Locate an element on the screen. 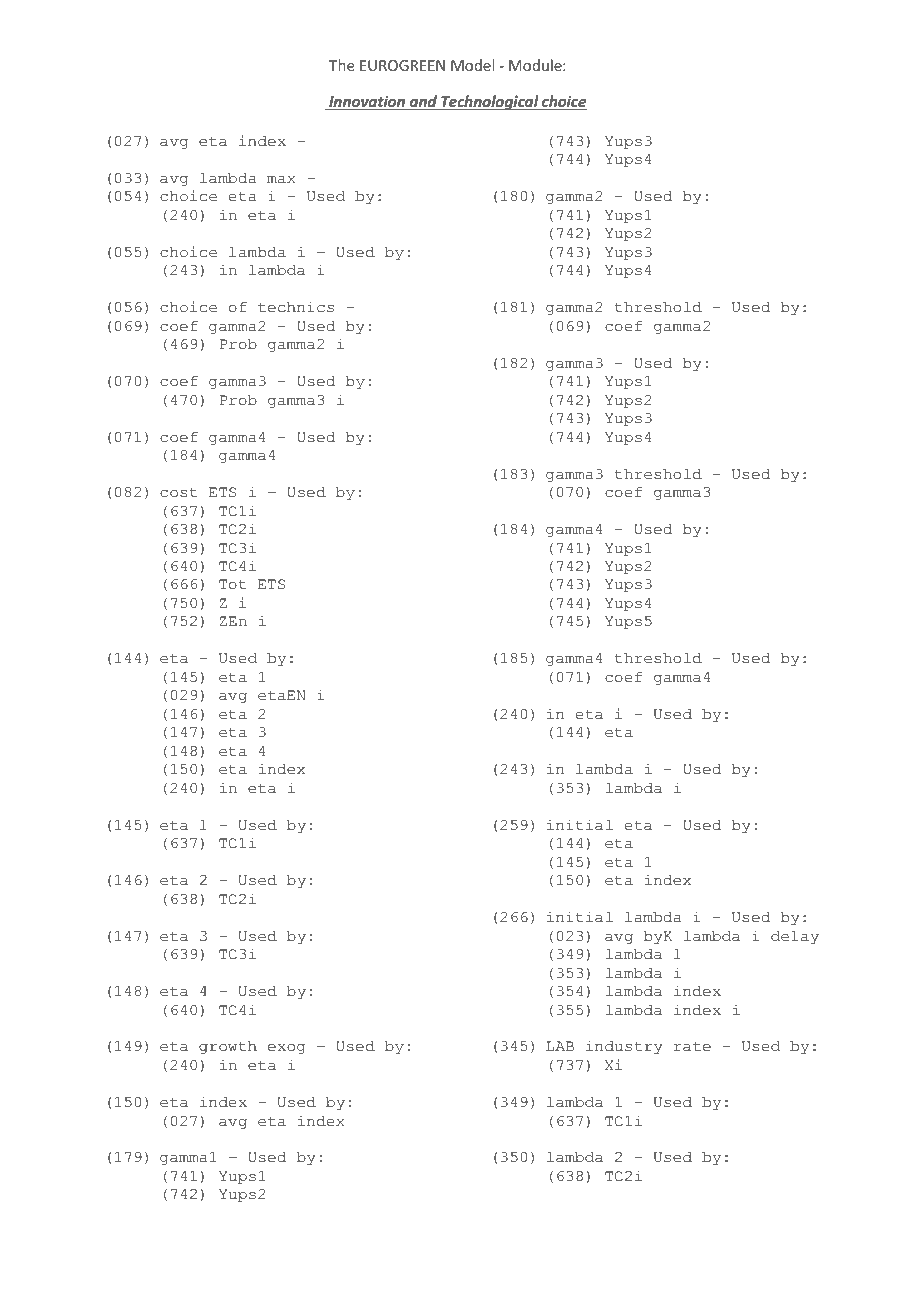 This screenshot has width=924, height=1308. and is located at coordinates (423, 102).
